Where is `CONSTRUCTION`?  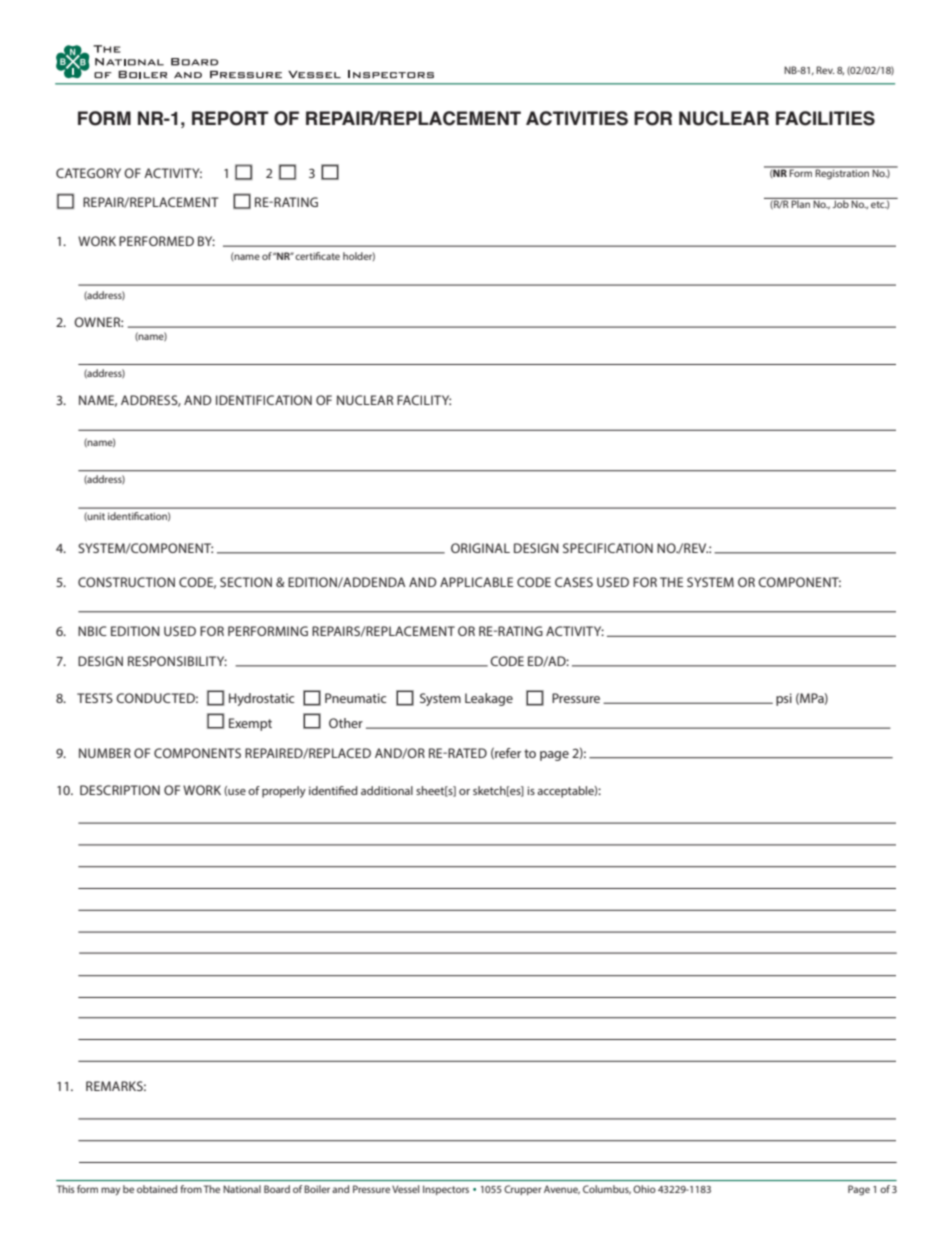 CONSTRUCTION is located at coordinates (126, 582).
